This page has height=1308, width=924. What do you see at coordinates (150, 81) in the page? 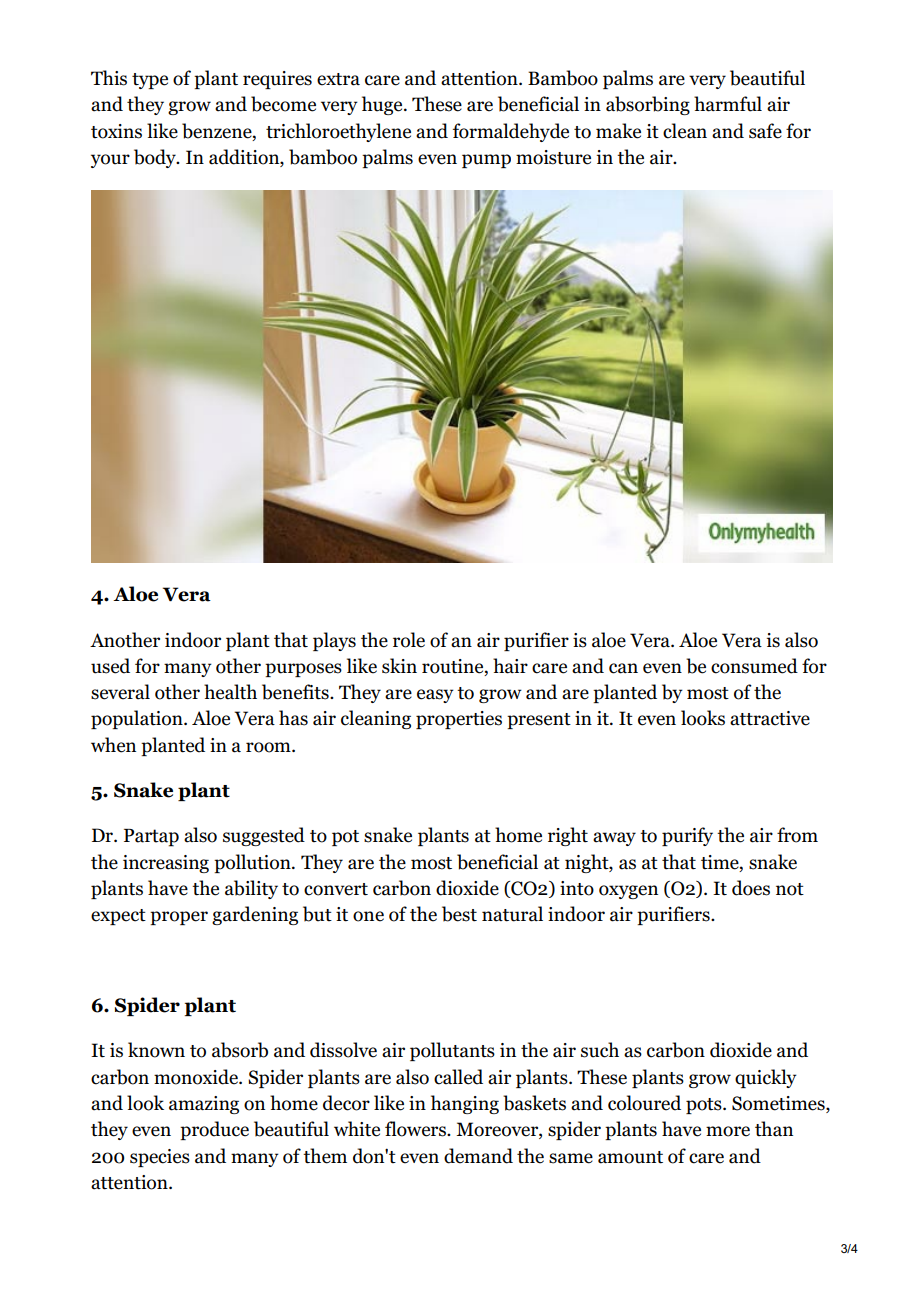
I see `type` at bounding box center [150, 81].
